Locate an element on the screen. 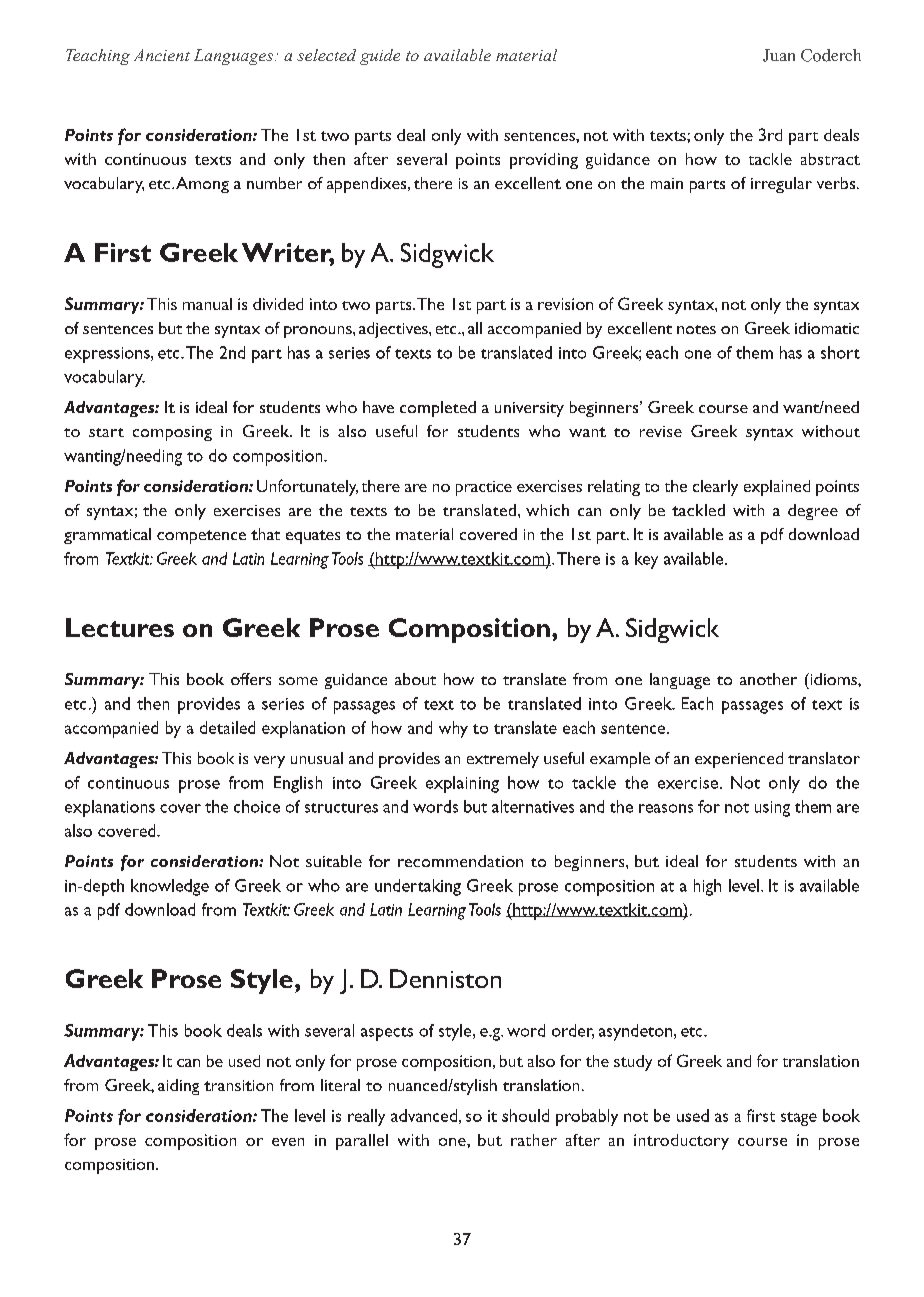 The height and width of the screenshot is (1297, 924). about is located at coordinates (415, 679).
